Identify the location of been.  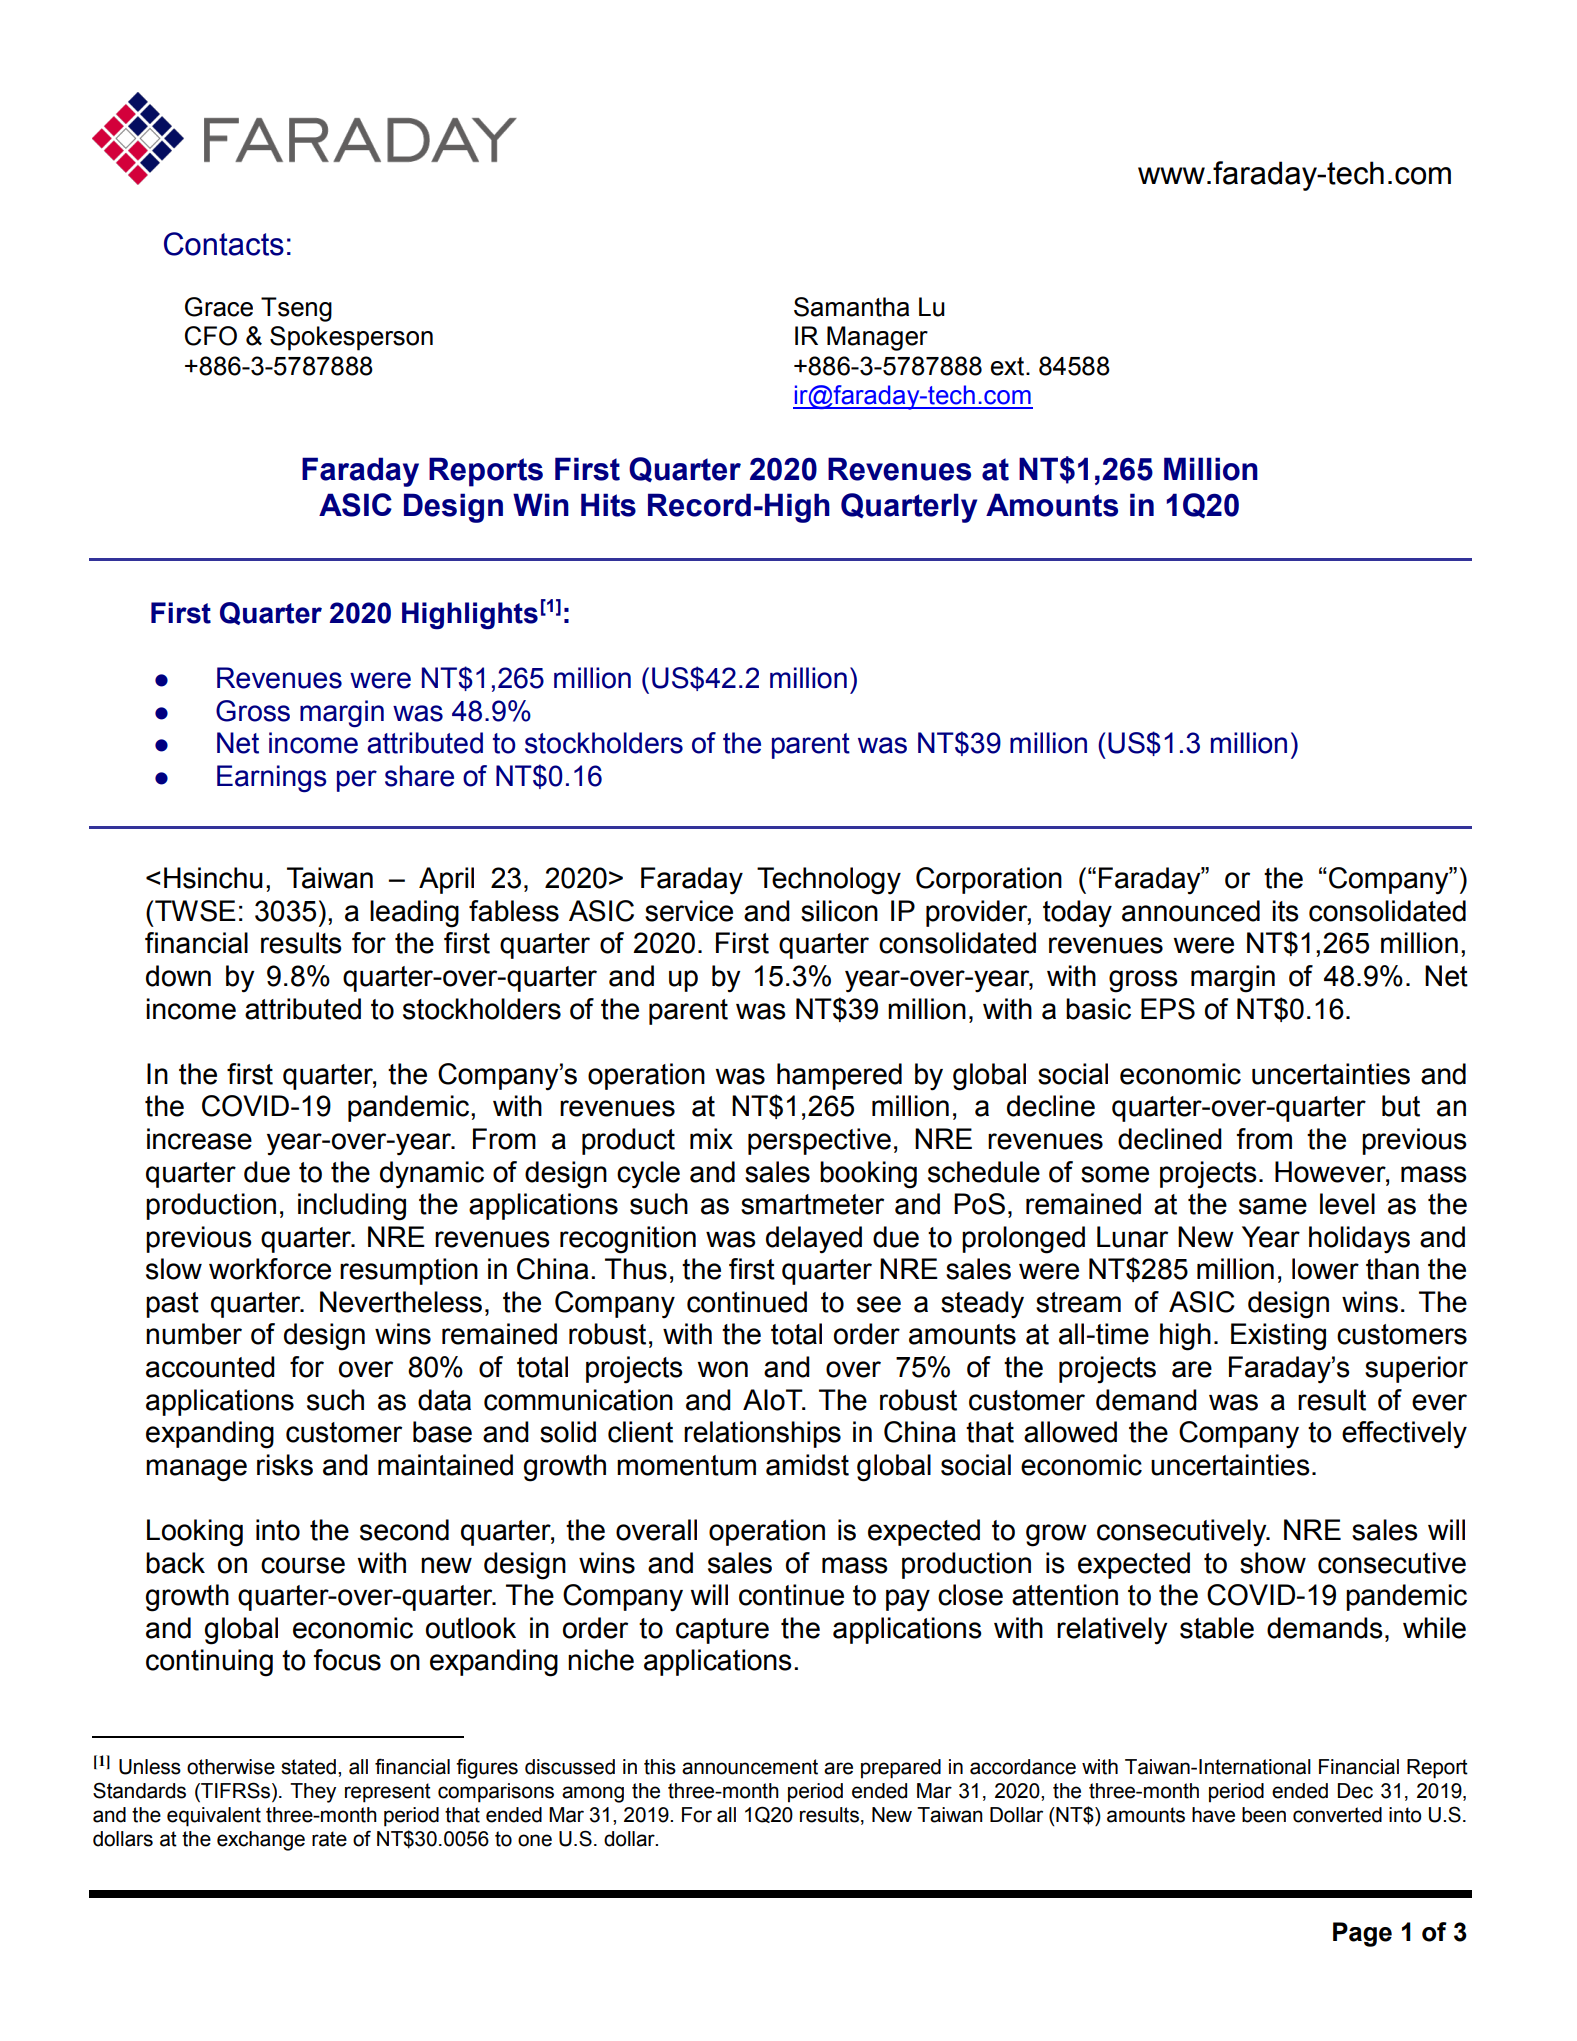
(1264, 1815).
